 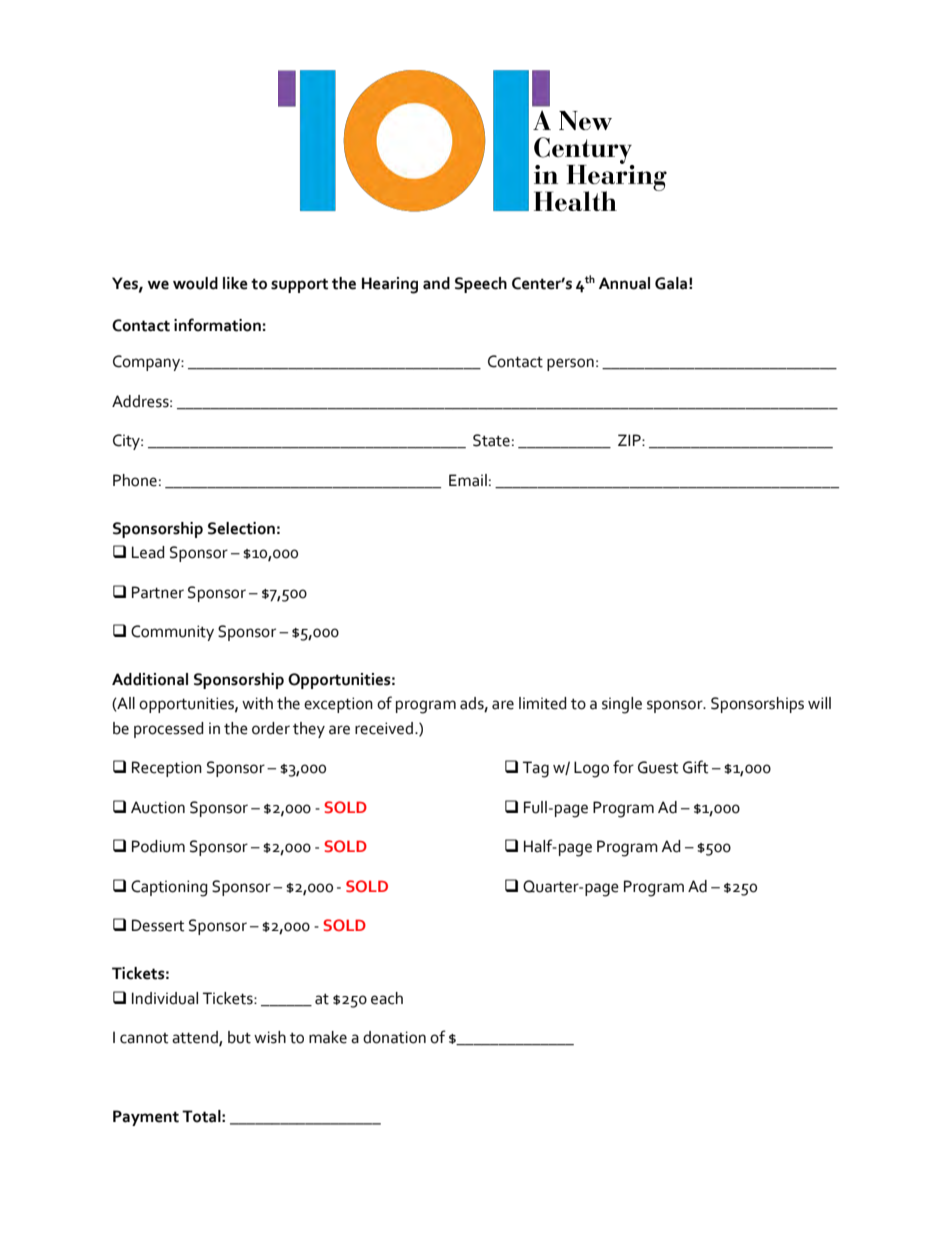 I want to click on will, so click(x=819, y=703).
